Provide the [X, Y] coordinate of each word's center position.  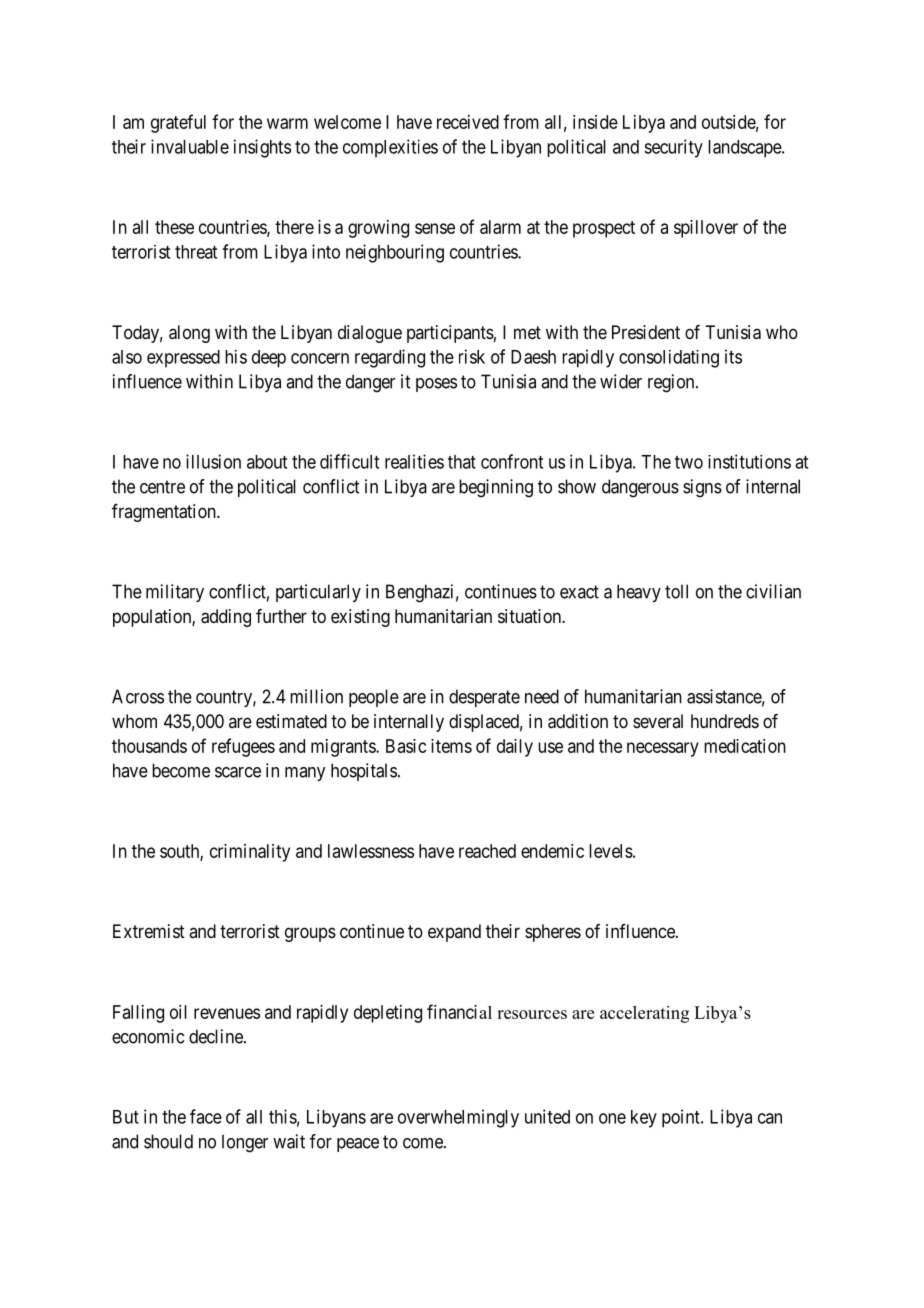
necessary [663, 749]
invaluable [190, 146]
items [451, 746]
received [468, 122]
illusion [213, 461]
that [462, 462]
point [682, 1118]
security [673, 148]
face [206, 1116]
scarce [238, 772]
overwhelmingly [458, 1118]
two [689, 462]
